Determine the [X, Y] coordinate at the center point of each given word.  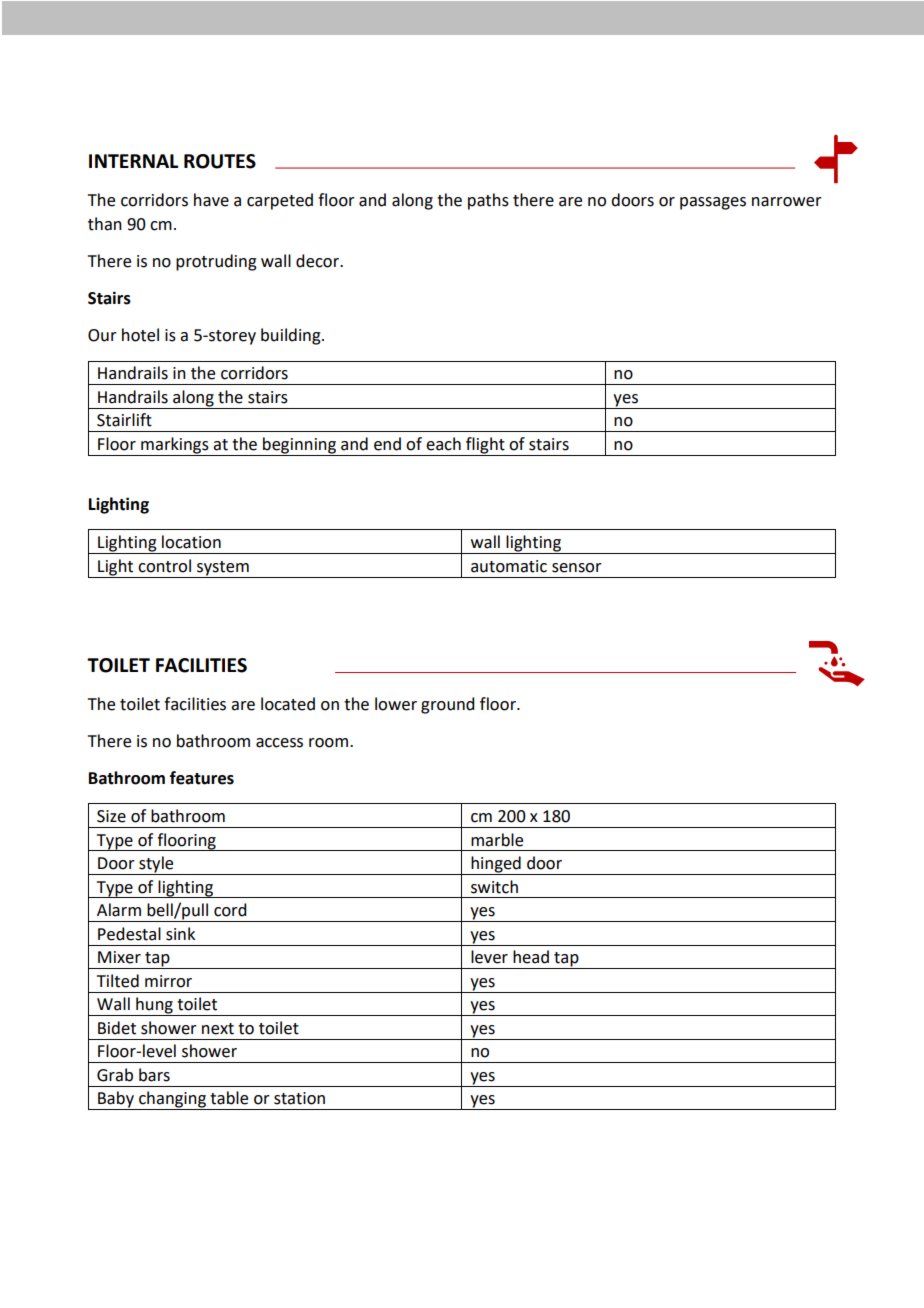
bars [154, 1075]
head [531, 957]
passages [713, 203]
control [164, 566]
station [299, 1098]
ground [447, 705]
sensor [577, 568]
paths [488, 201]
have [211, 200]
